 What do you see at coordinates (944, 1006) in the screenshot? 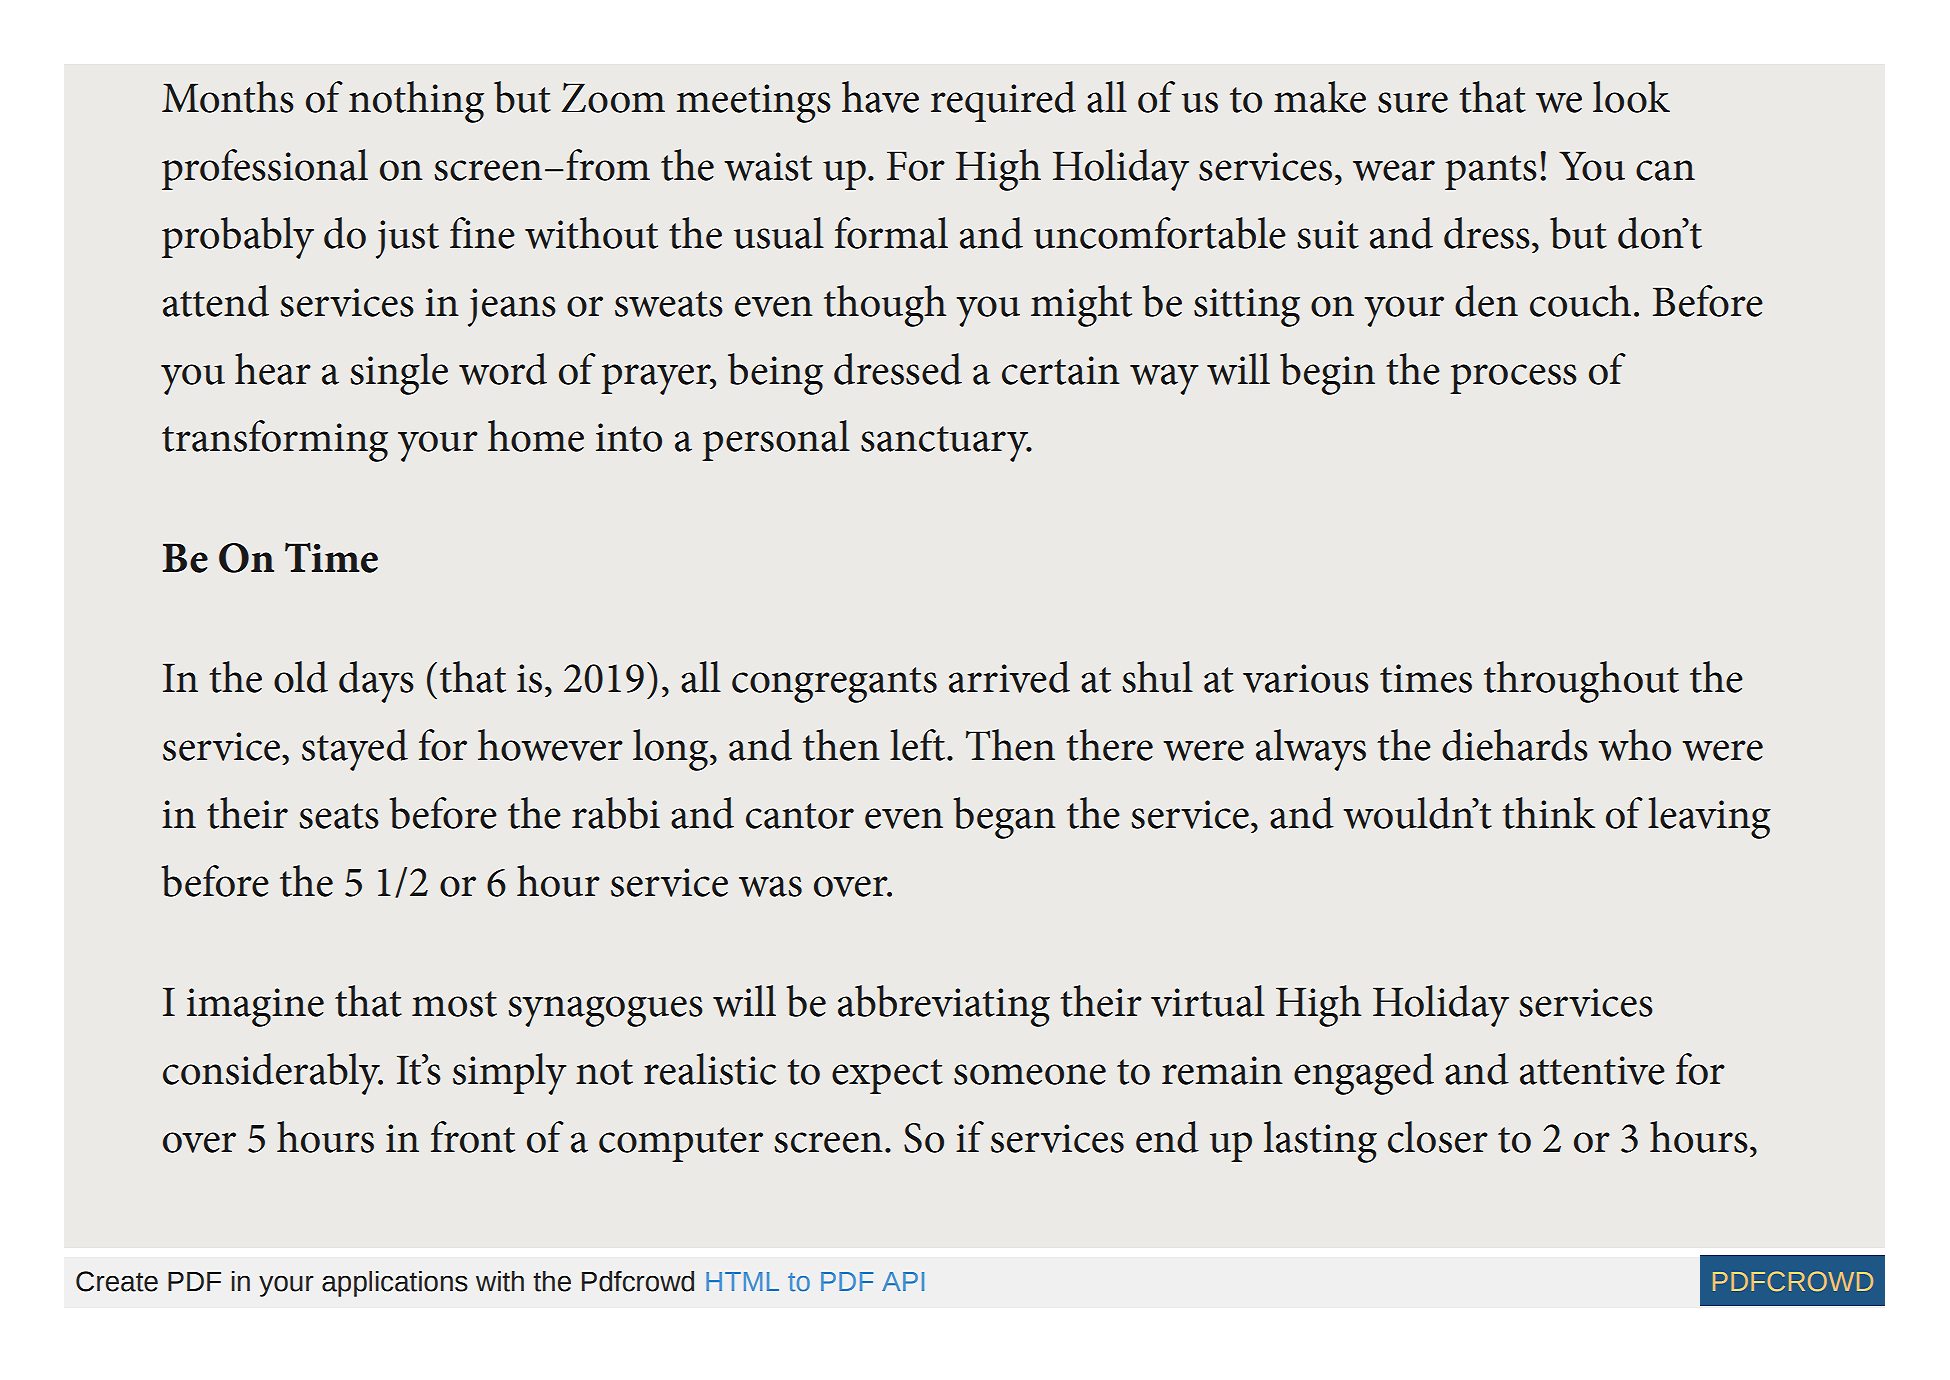
I see `abbreviating` at bounding box center [944, 1006].
